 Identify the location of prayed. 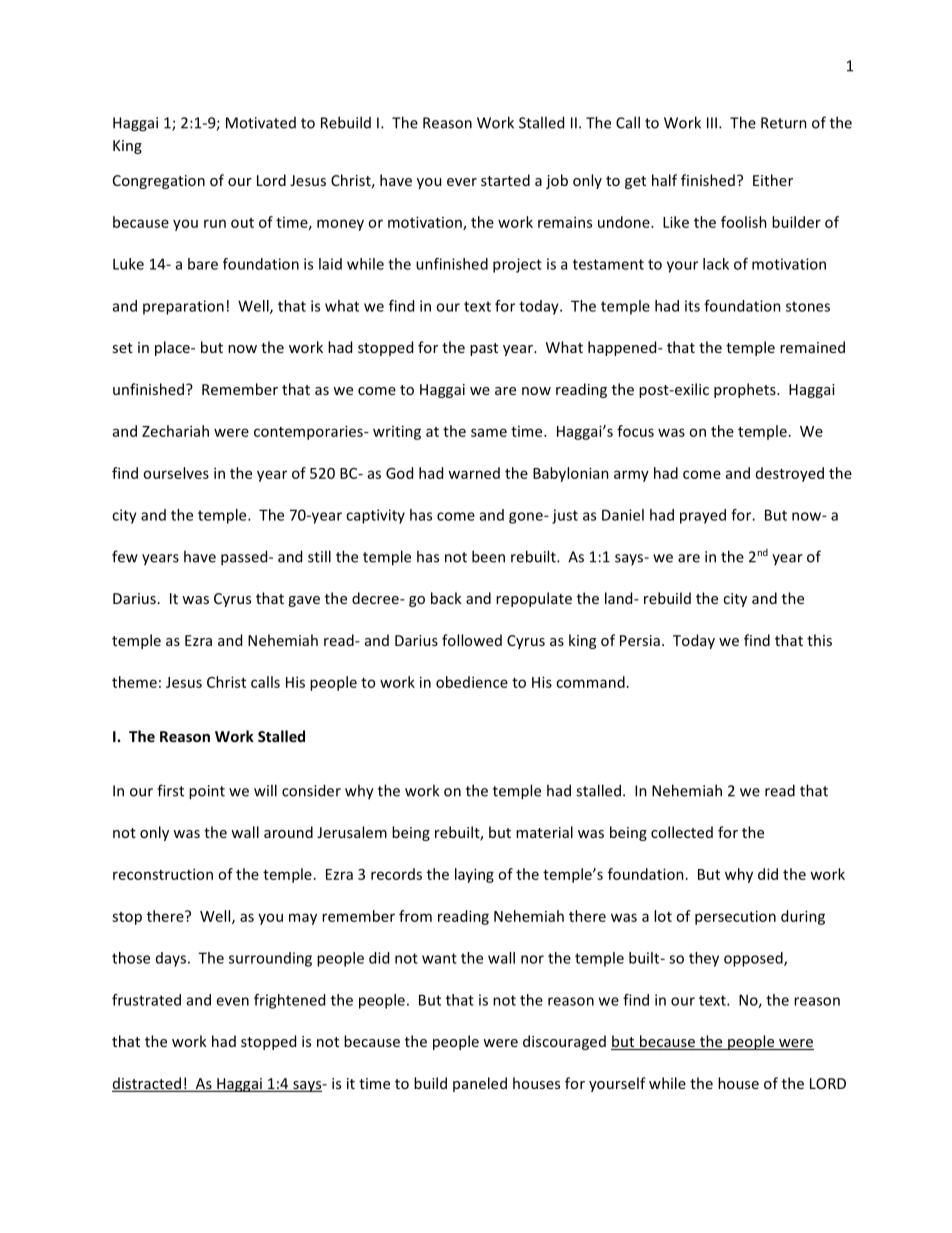
(703, 516).
